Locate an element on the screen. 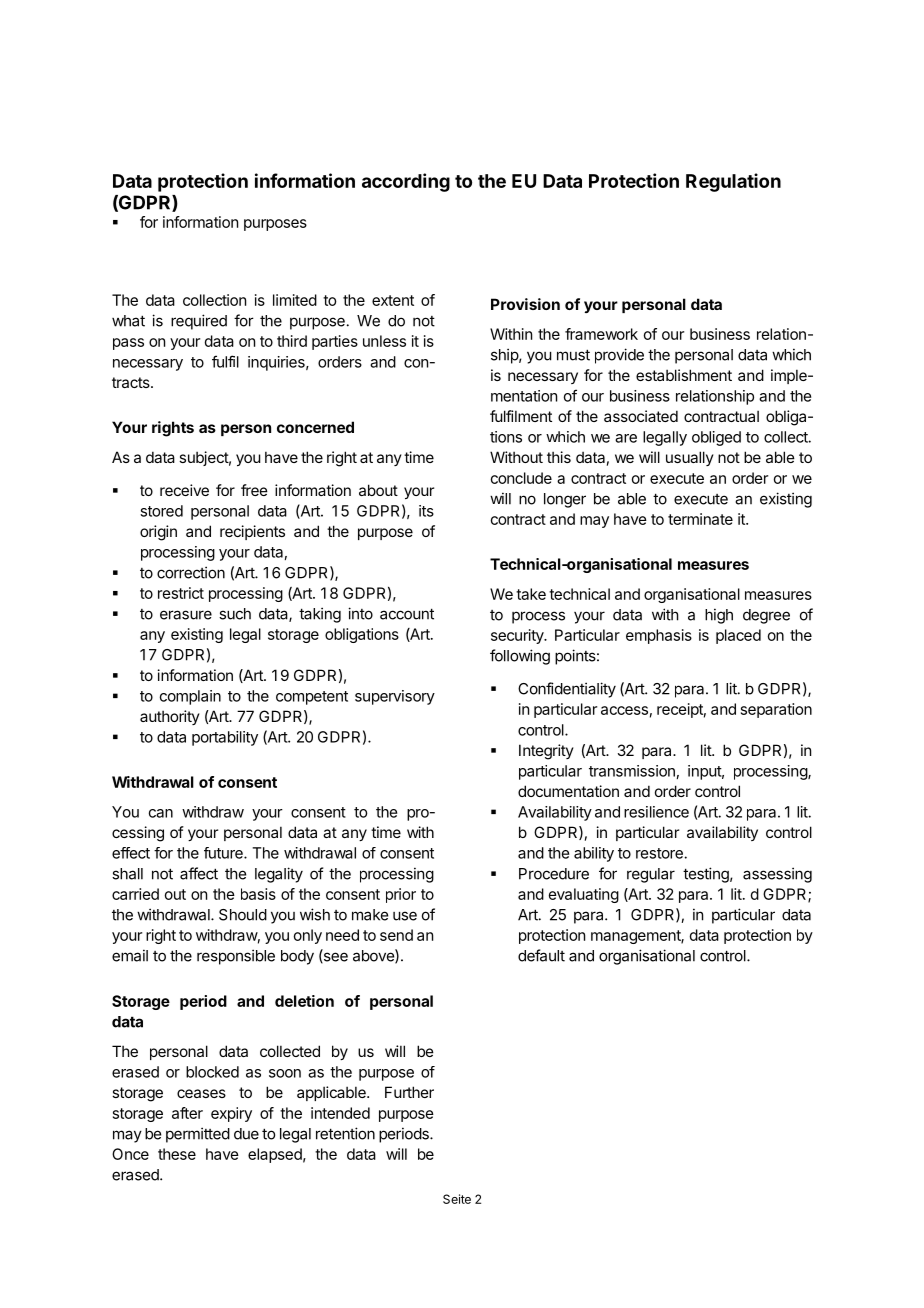 Image resolution: width=924 pixels, height=1308 pixels. supervisory is located at coordinates (395, 697).
